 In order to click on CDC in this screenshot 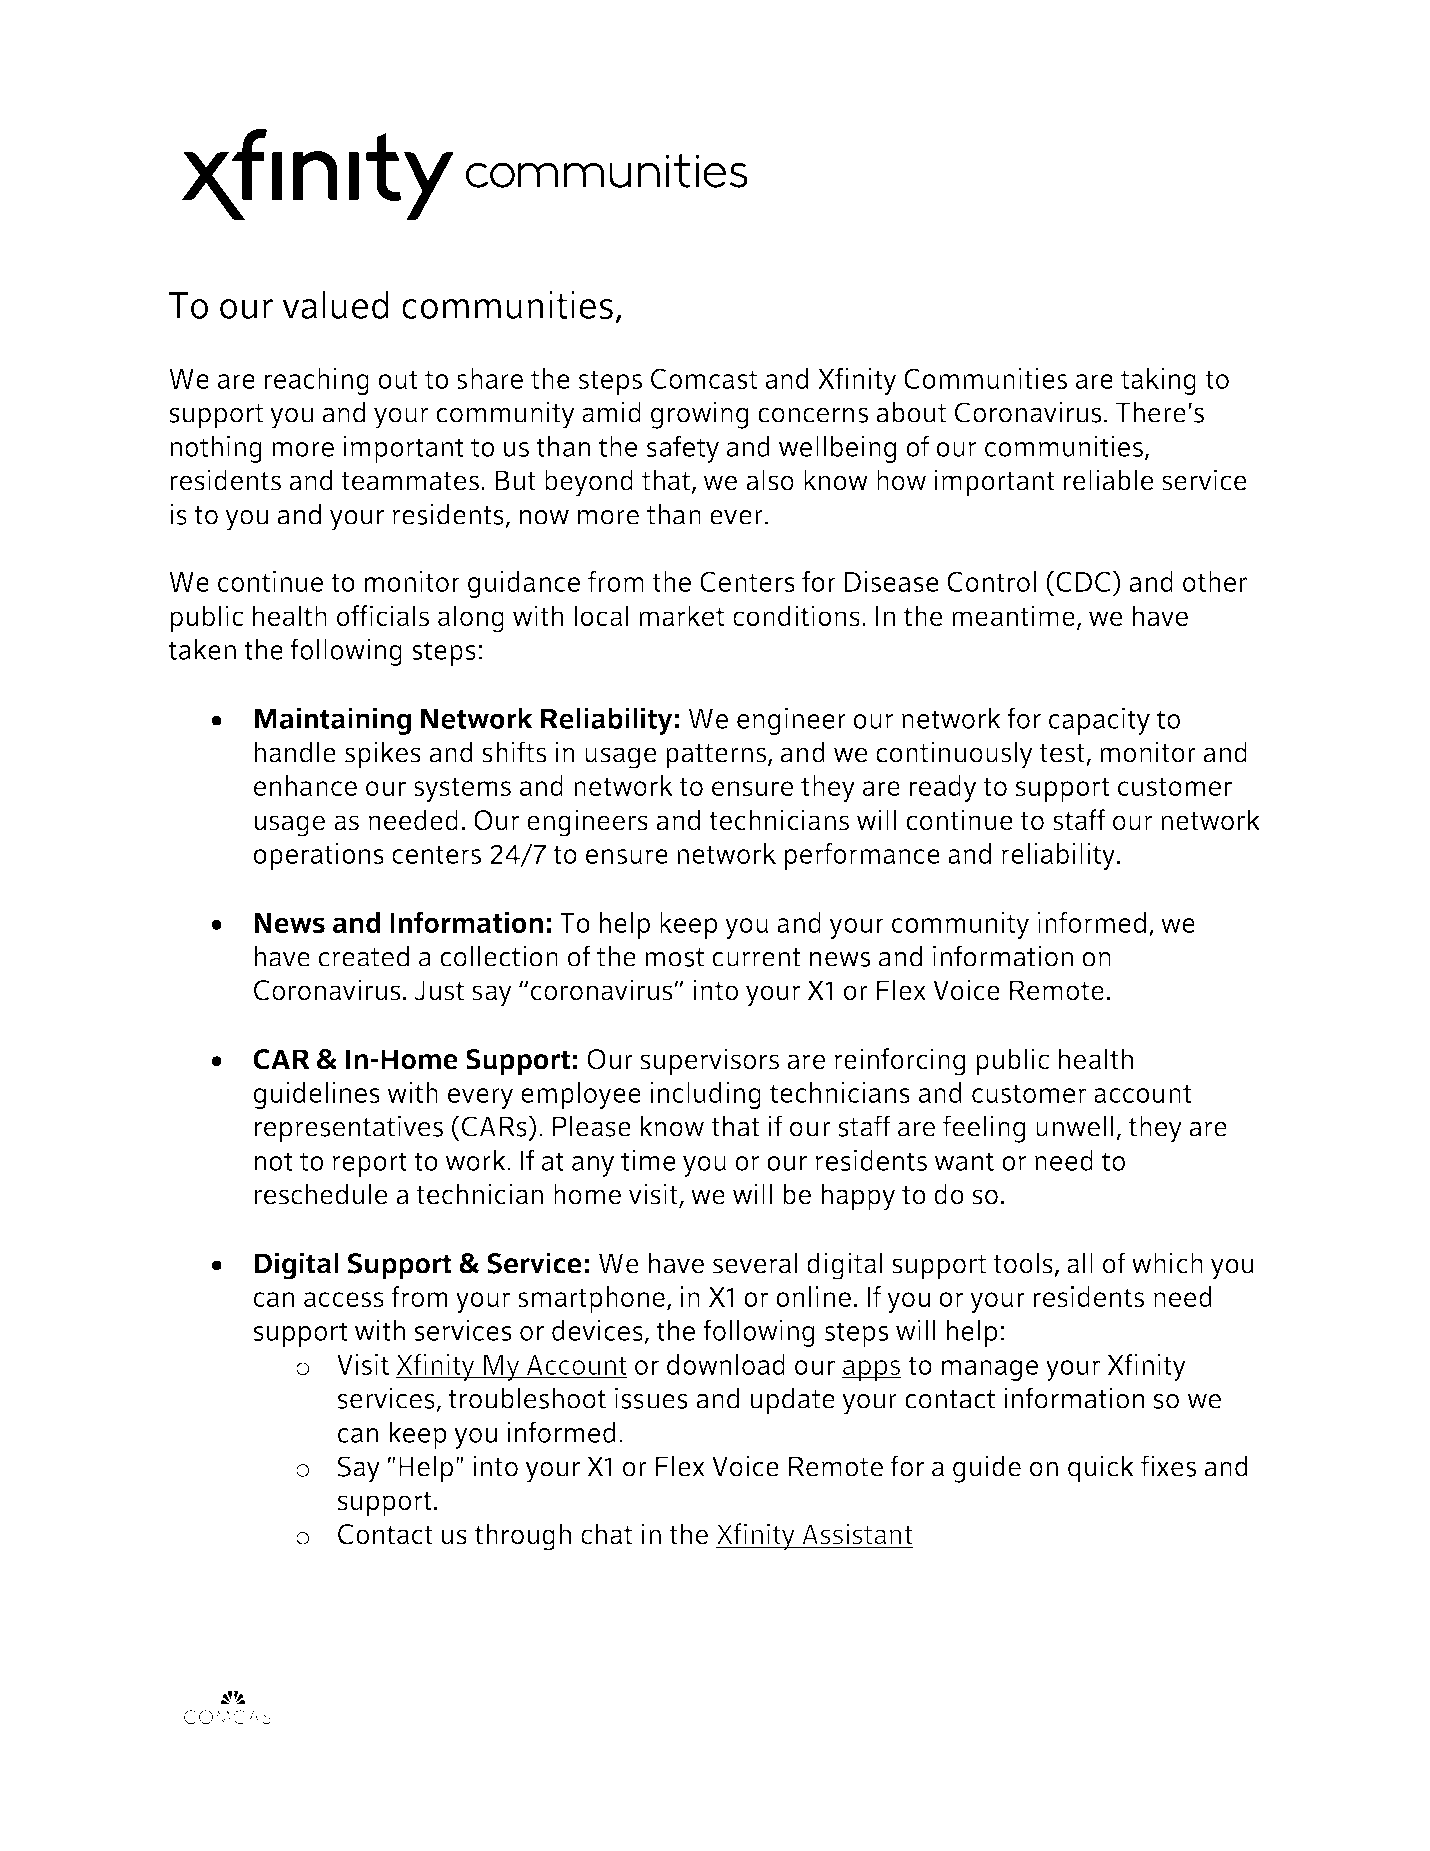, I will do `click(1084, 581)`.
